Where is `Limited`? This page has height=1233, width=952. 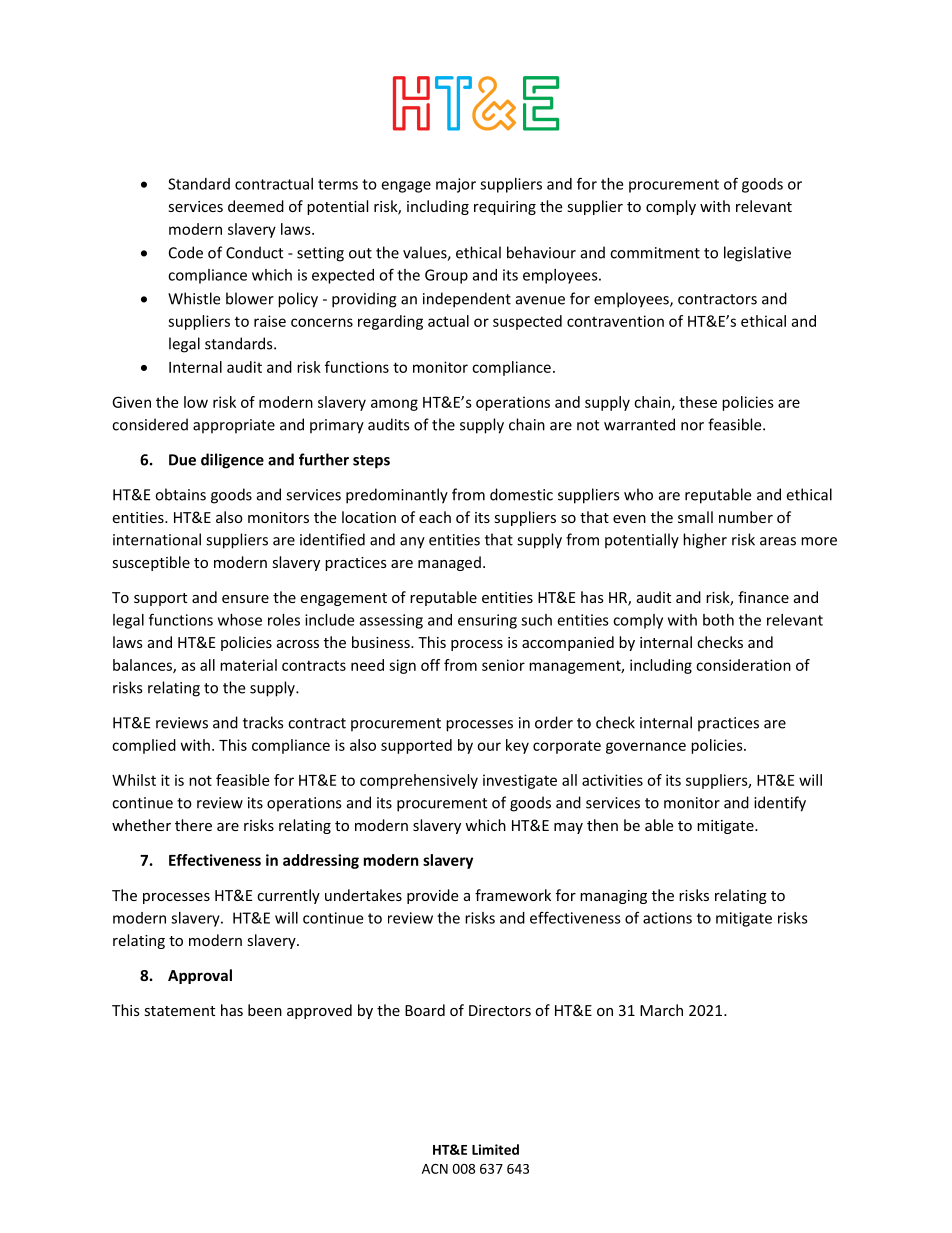 Limited is located at coordinates (495, 1149).
